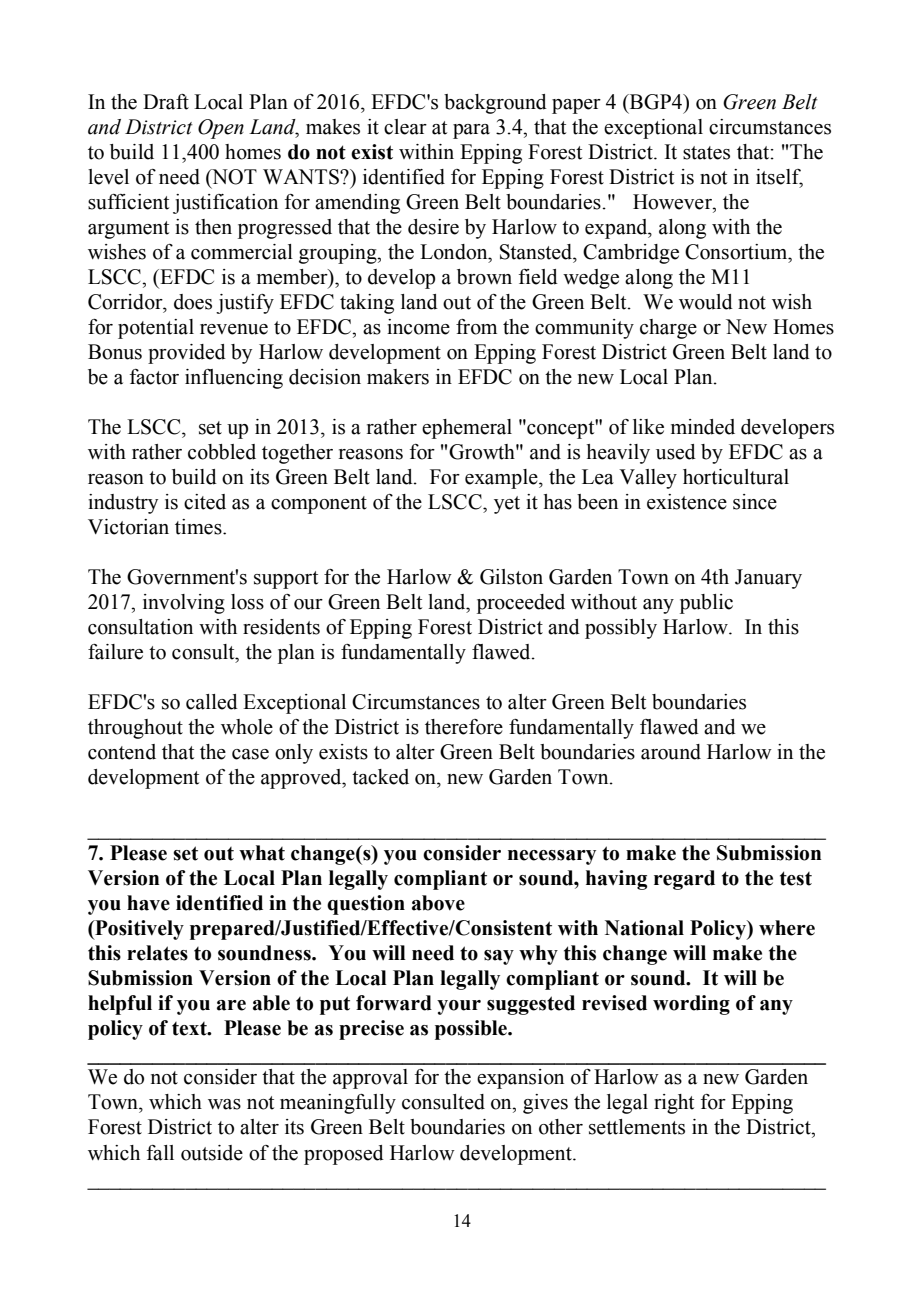 This image has height=1308, width=924. Describe the element at coordinates (736, 477) in the image. I see `horticultural` at that location.
